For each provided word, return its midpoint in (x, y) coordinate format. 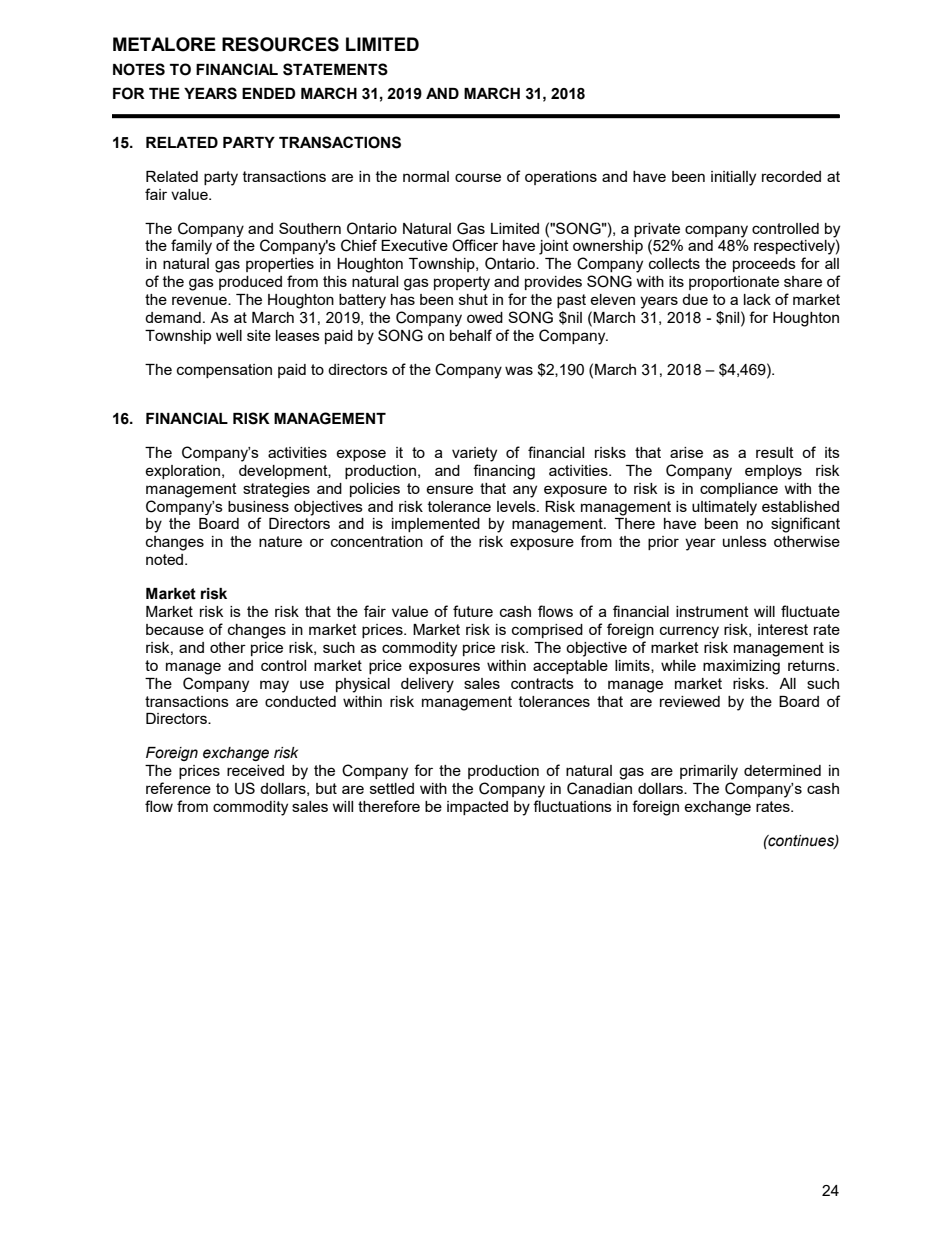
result (775, 452)
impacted (477, 808)
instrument (712, 611)
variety (474, 454)
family (191, 247)
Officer (475, 245)
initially (733, 178)
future (473, 611)
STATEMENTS (335, 69)
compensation (224, 371)
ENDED (269, 93)
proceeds (764, 265)
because (175, 629)
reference (178, 788)
